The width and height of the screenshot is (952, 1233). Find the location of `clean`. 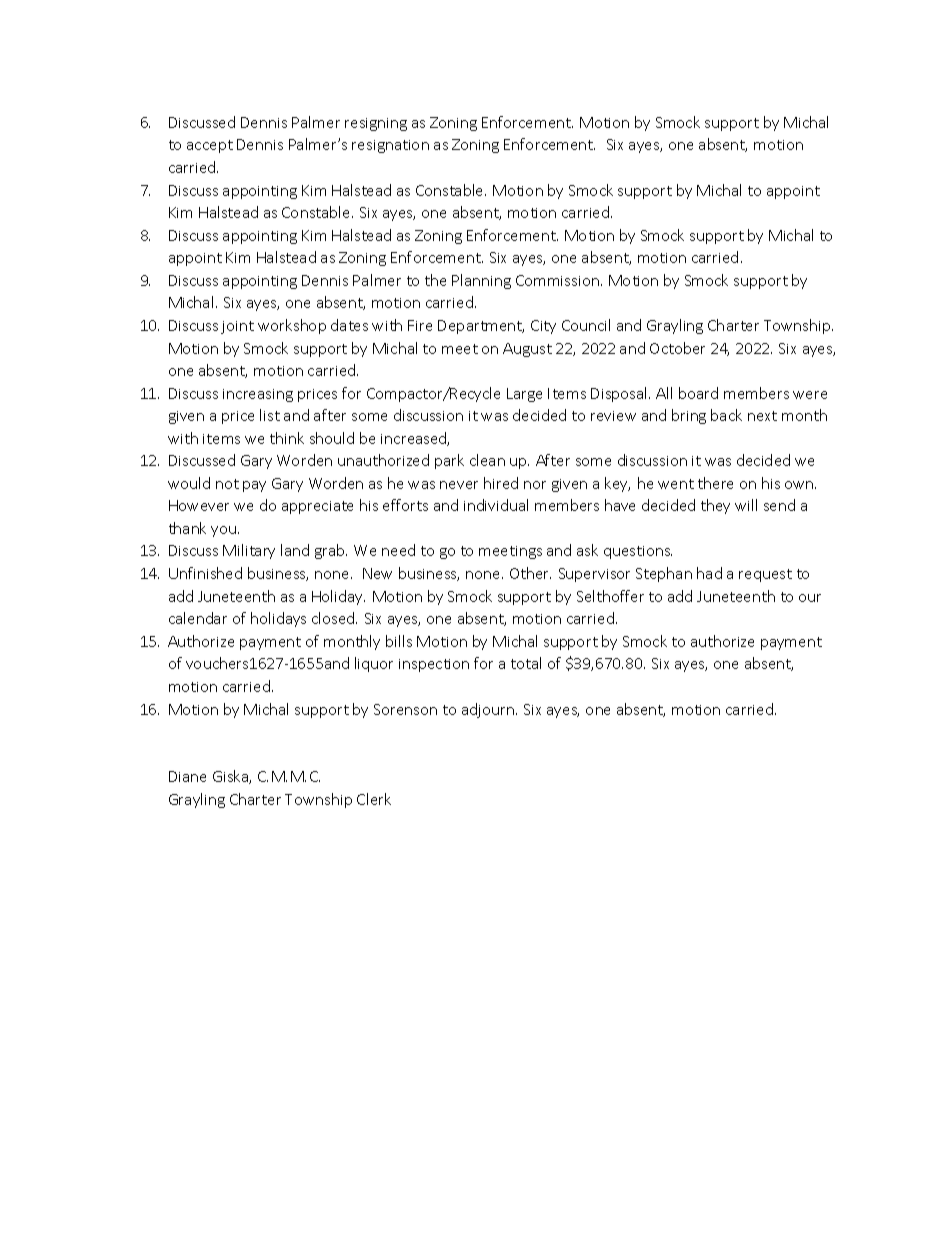

clean is located at coordinates (487, 460).
